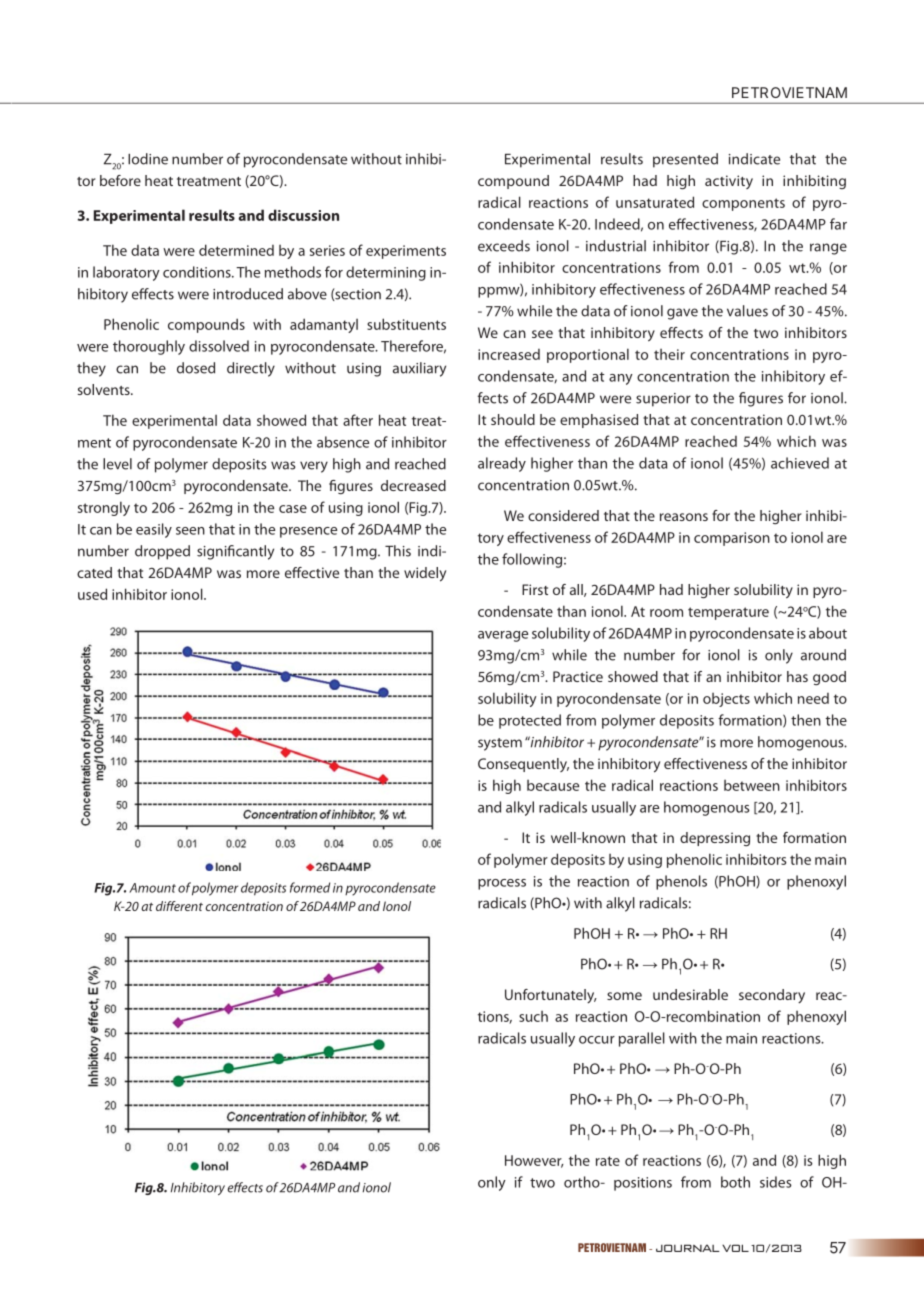 The width and height of the screenshot is (924, 1308). I want to click on system, so click(500, 744).
